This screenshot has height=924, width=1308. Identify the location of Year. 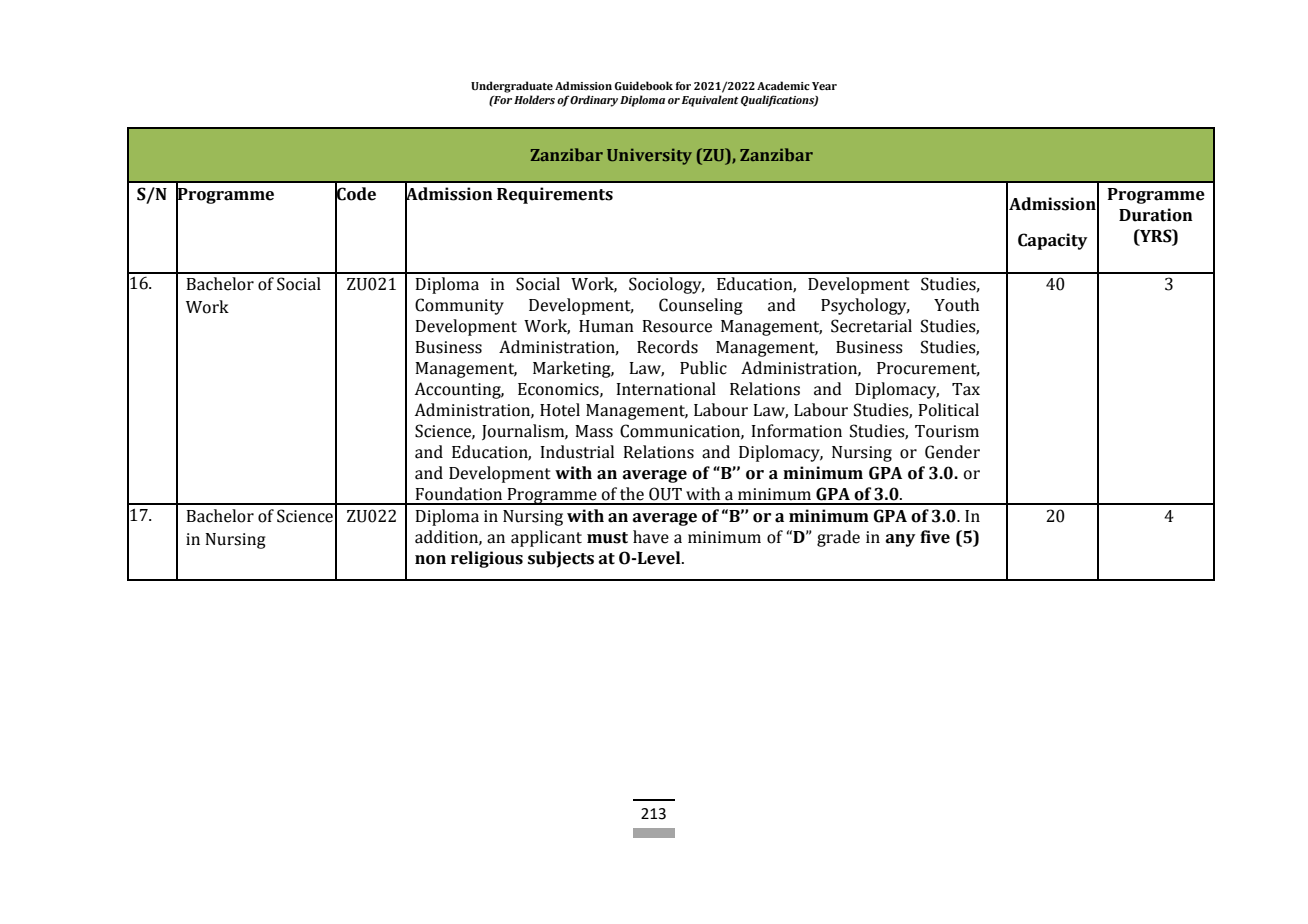
(824, 86).
